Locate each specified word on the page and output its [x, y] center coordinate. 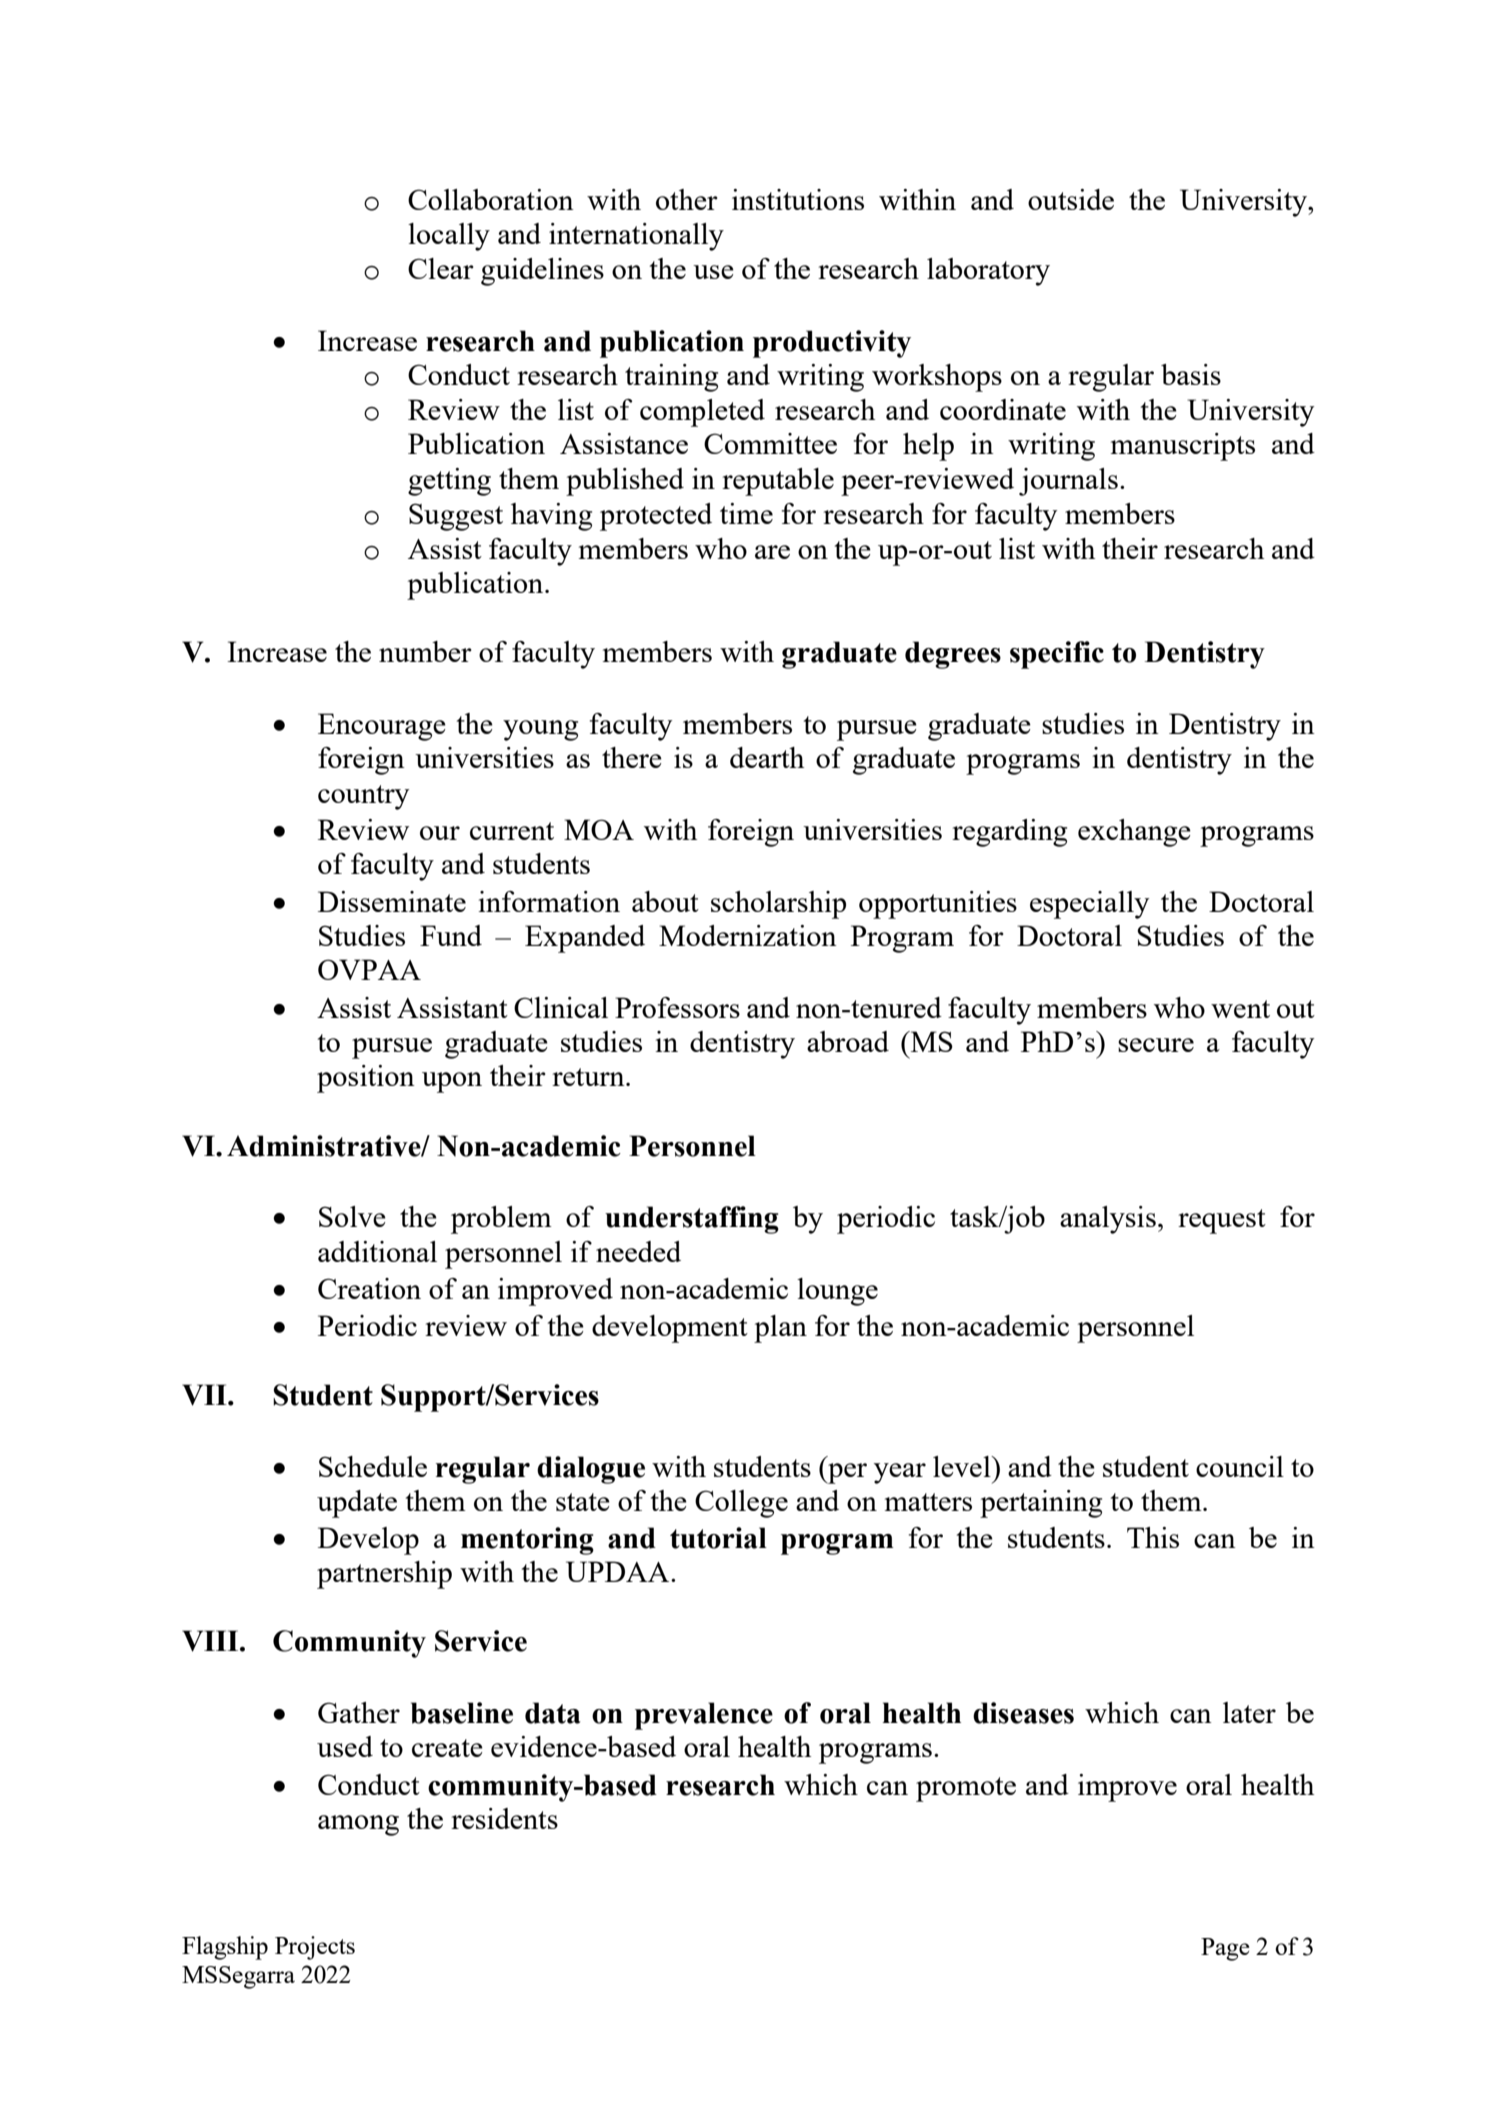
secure [1156, 1045]
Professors [677, 1007]
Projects [315, 1948]
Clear [441, 268]
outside [1071, 199]
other [687, 199]
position [366, 1079]
